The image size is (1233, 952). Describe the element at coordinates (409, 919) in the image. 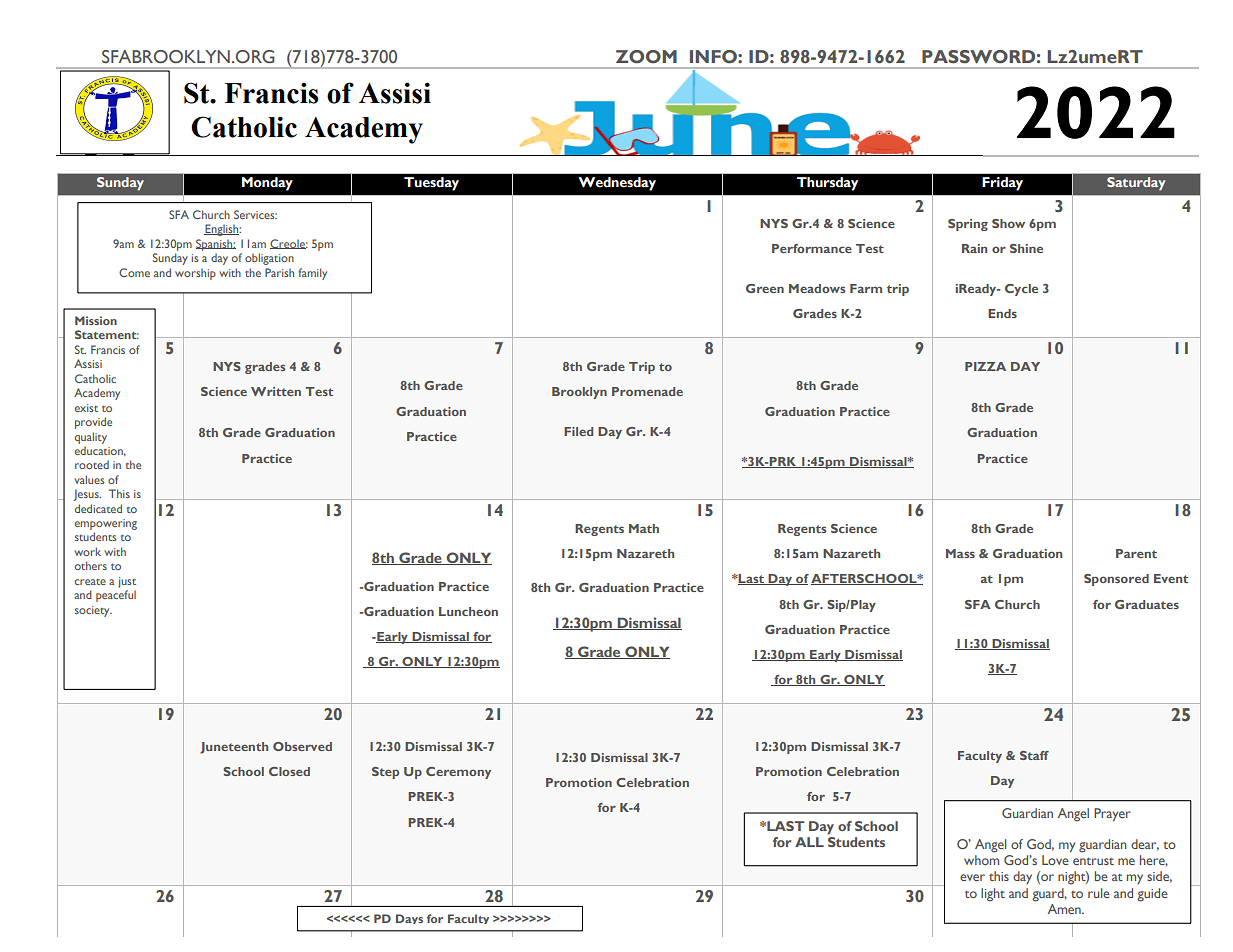

I see `Days` at that location.
